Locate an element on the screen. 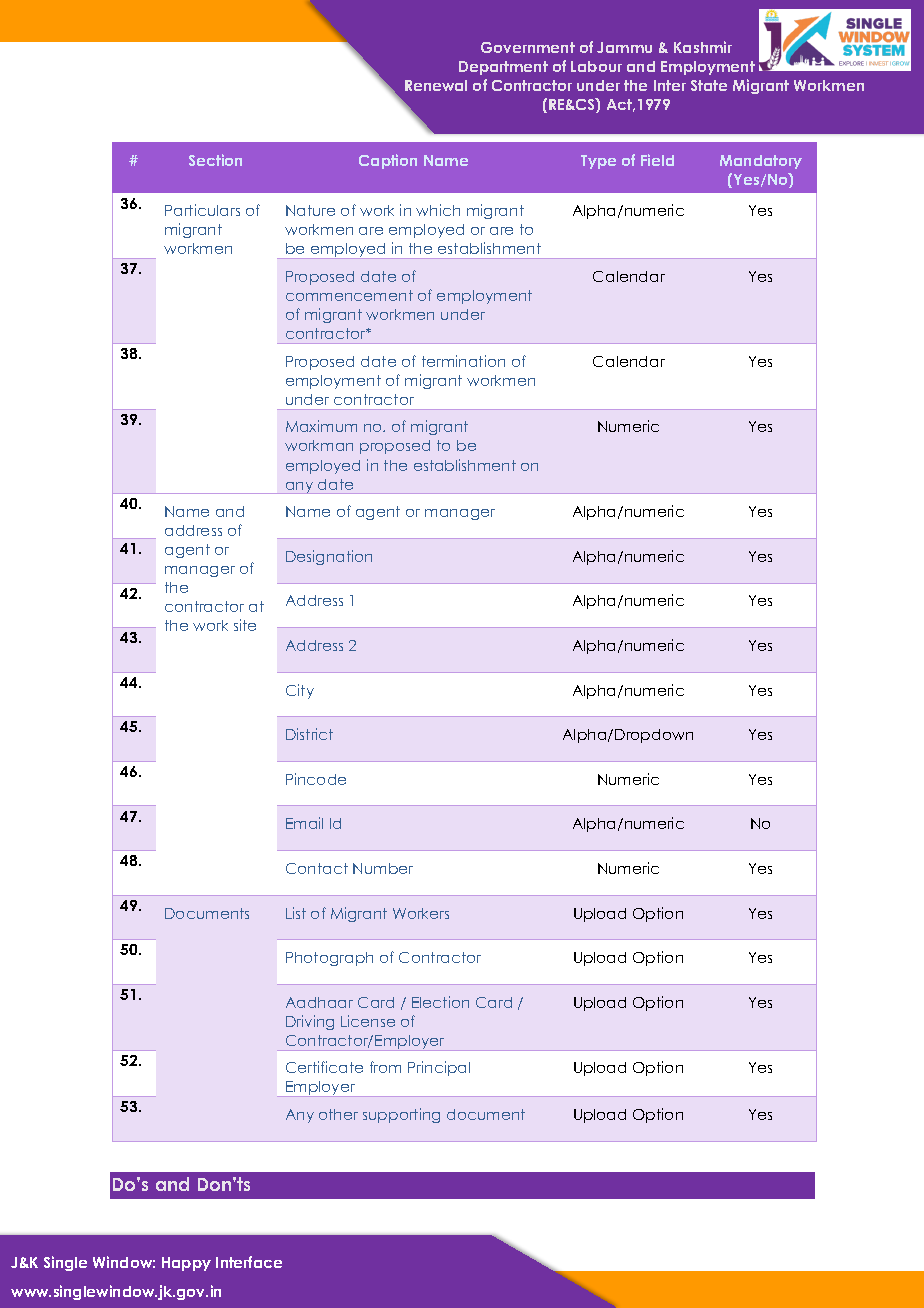 The width and height of the screenshot is (924, 1308). site is located at coordinates (245, 625).
